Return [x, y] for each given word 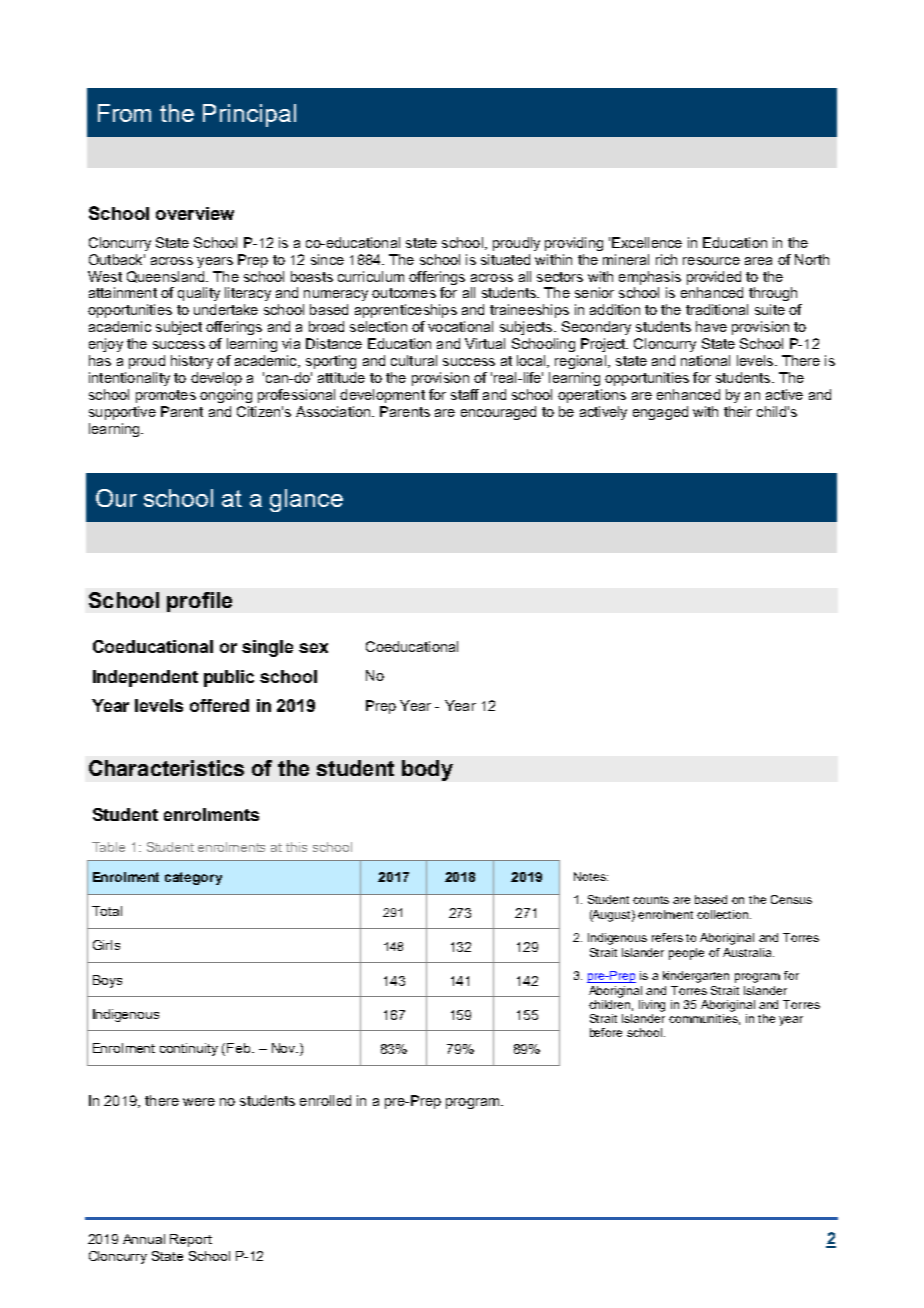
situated [505, 259]
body [427, 770]
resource [711, 261]
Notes [591, 876]
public [229, 678]
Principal [249, 115]
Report [191, 1240]
